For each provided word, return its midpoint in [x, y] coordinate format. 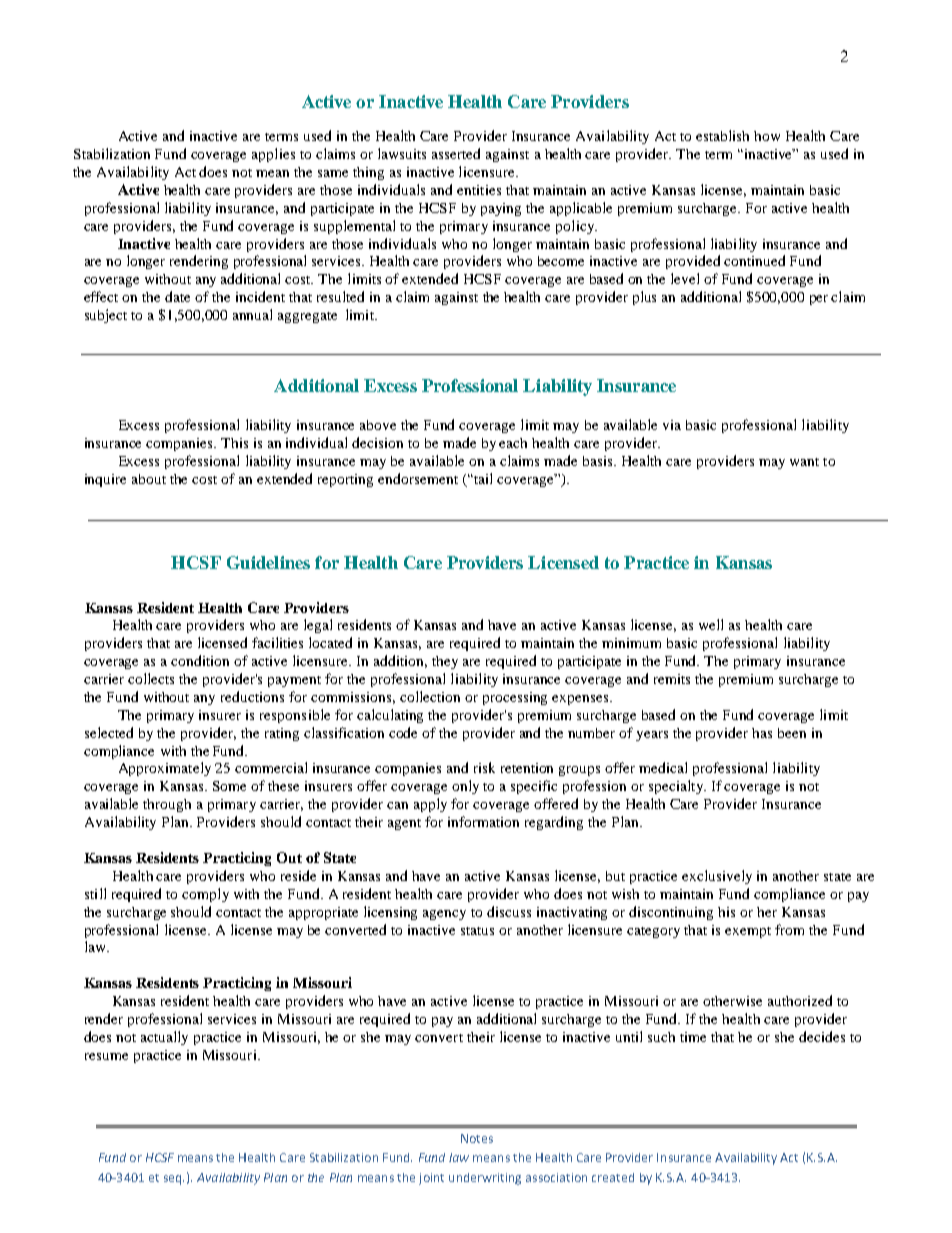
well [711, 624]
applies [273, 155]
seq [174, 1180]
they [445, 662]
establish [722, 135]
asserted [456, 153]
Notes [477, 1138]
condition [200, 660]
